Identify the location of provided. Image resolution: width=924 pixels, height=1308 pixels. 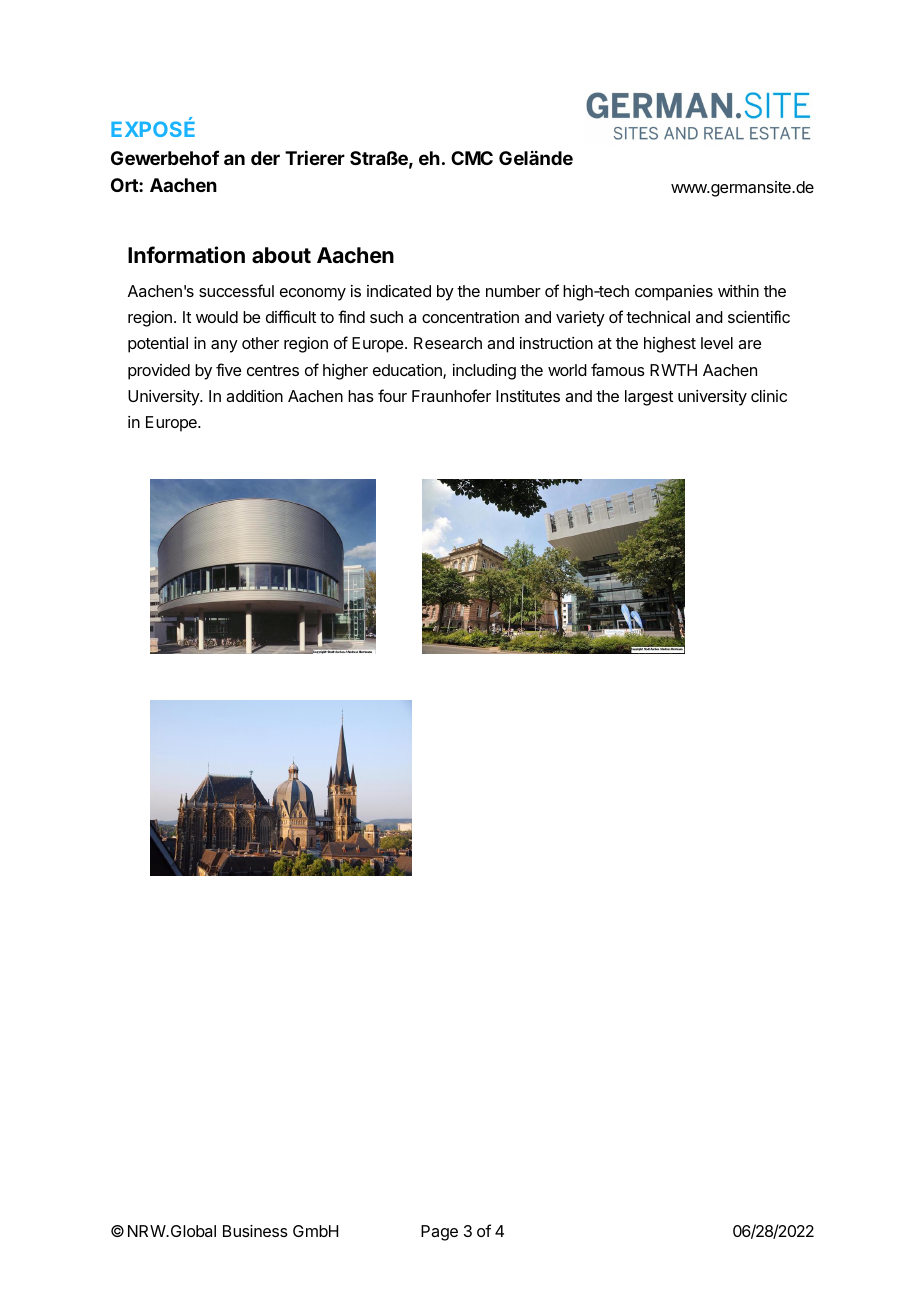
(159, 372).
